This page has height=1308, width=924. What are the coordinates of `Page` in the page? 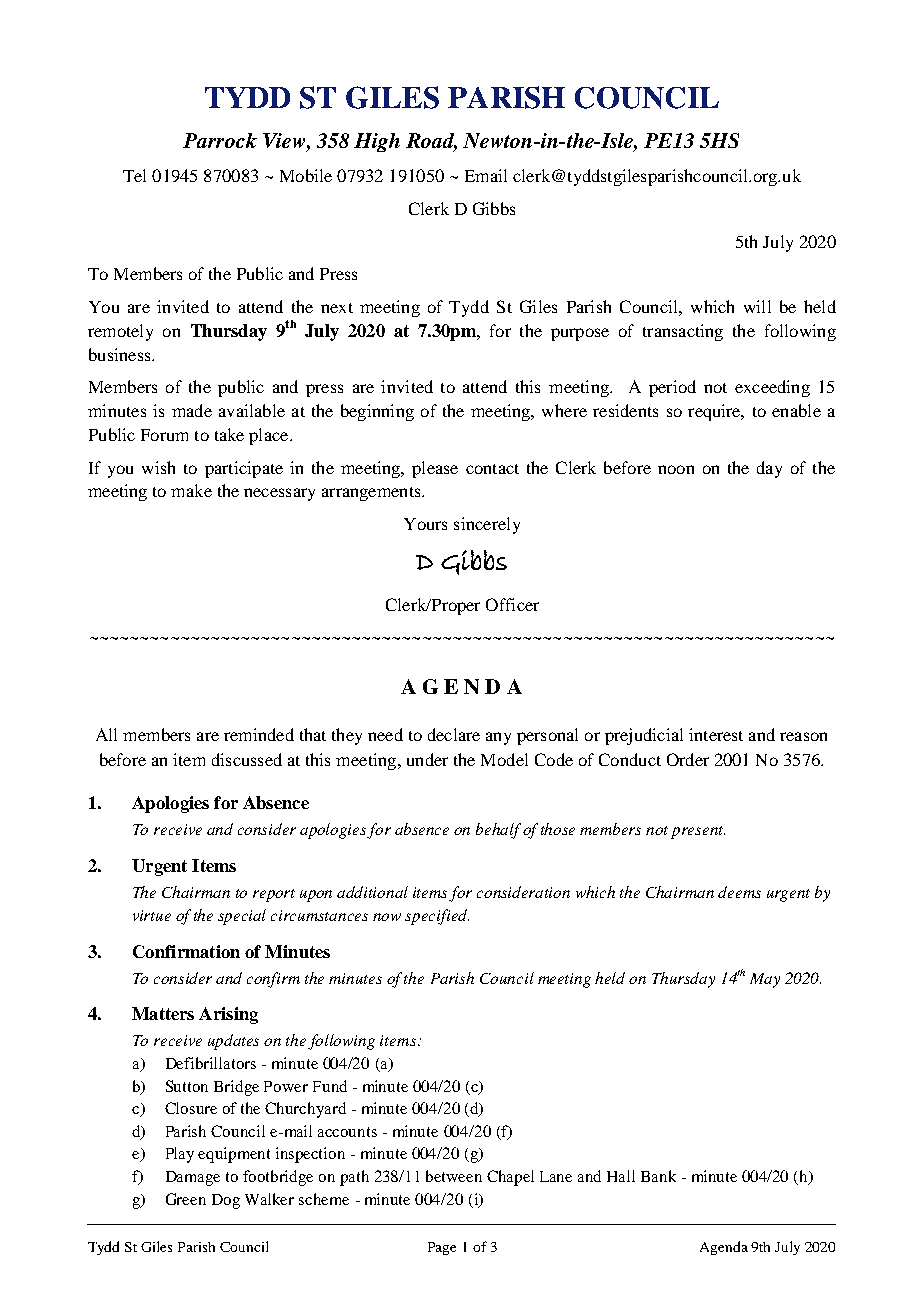 It's located at (442, 1248).
